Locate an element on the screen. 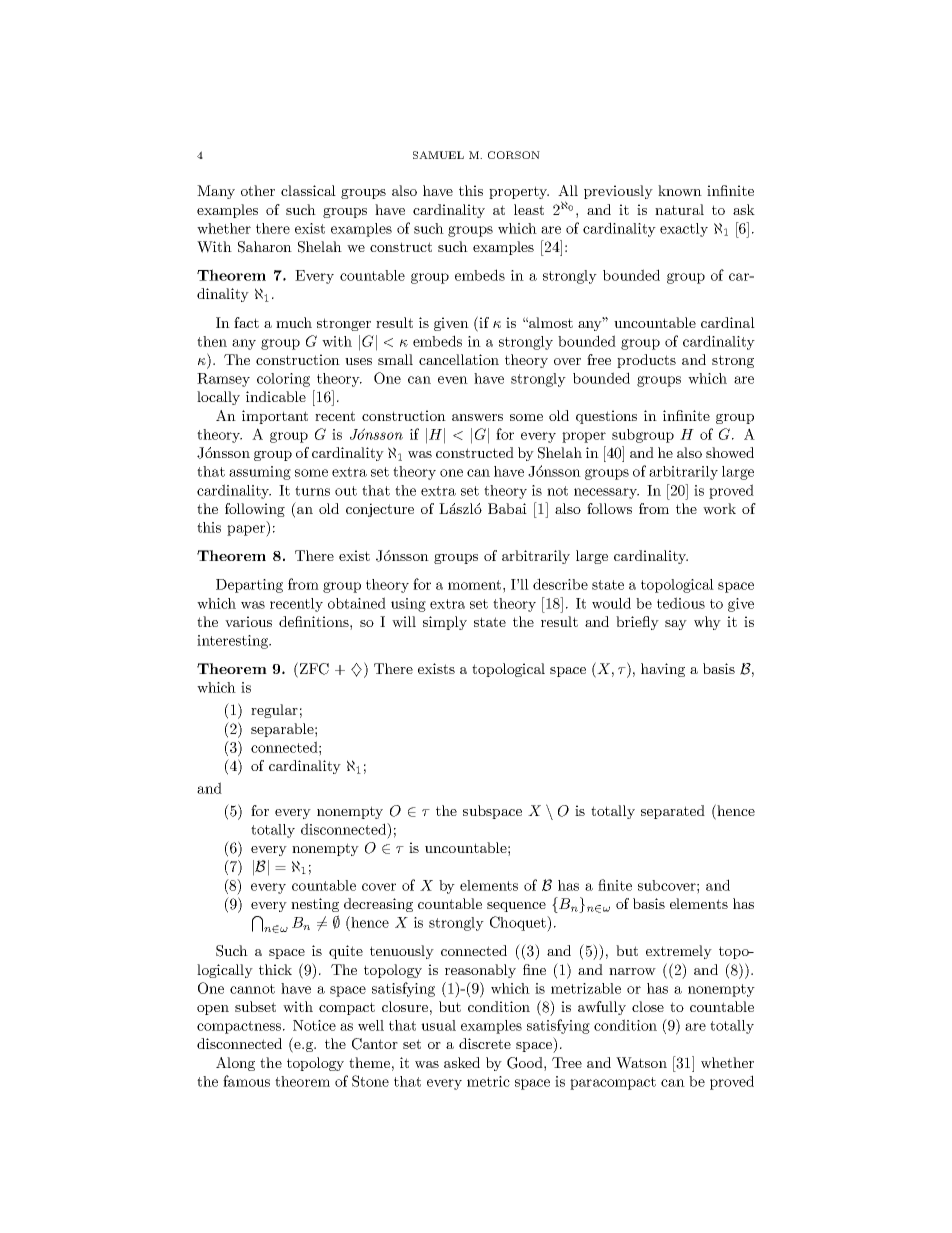 The width and height of the screenshot is (952, 1233). Along is located at coordinates (235, 1064).
